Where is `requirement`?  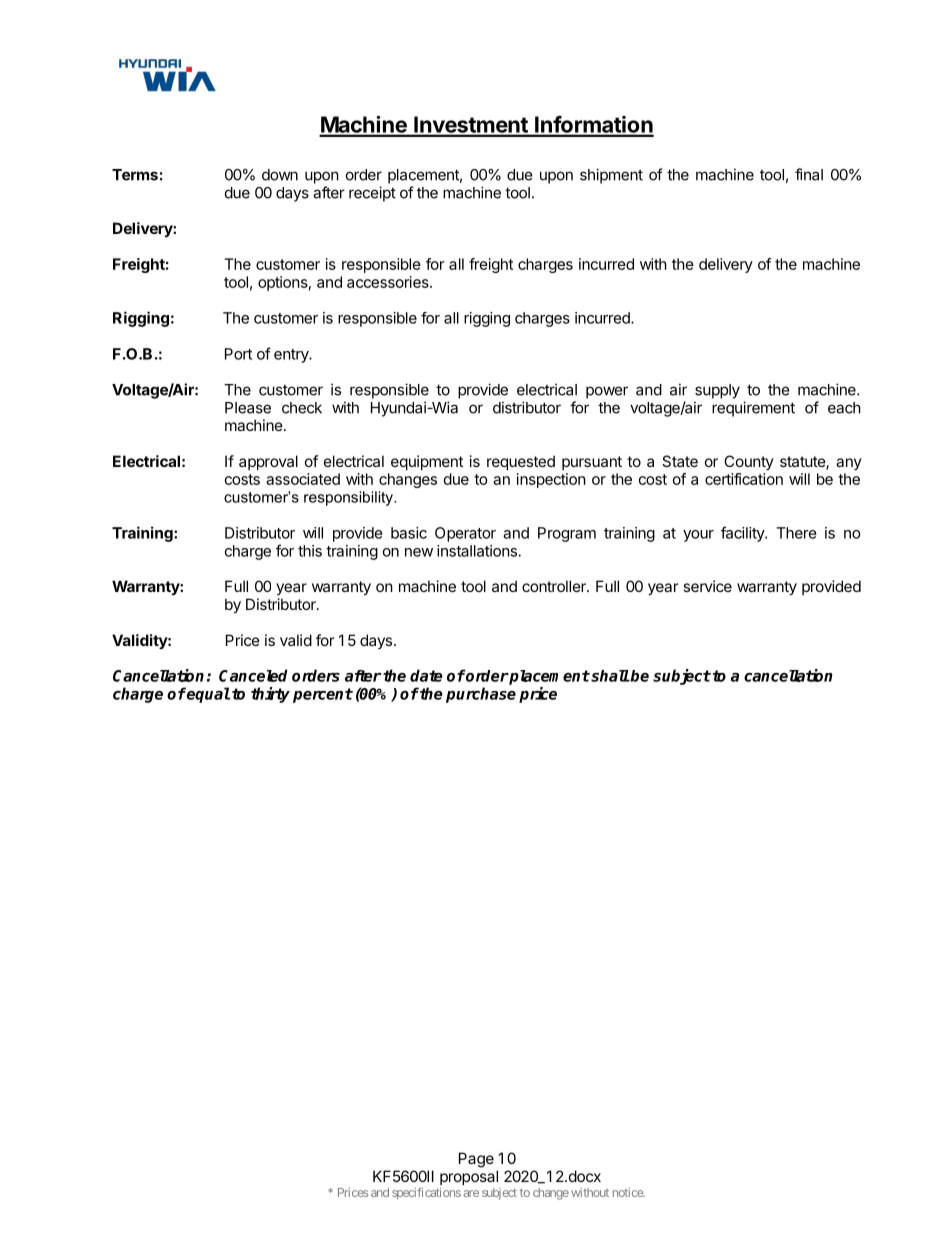 requirement is located at coordinates (753, 409).
